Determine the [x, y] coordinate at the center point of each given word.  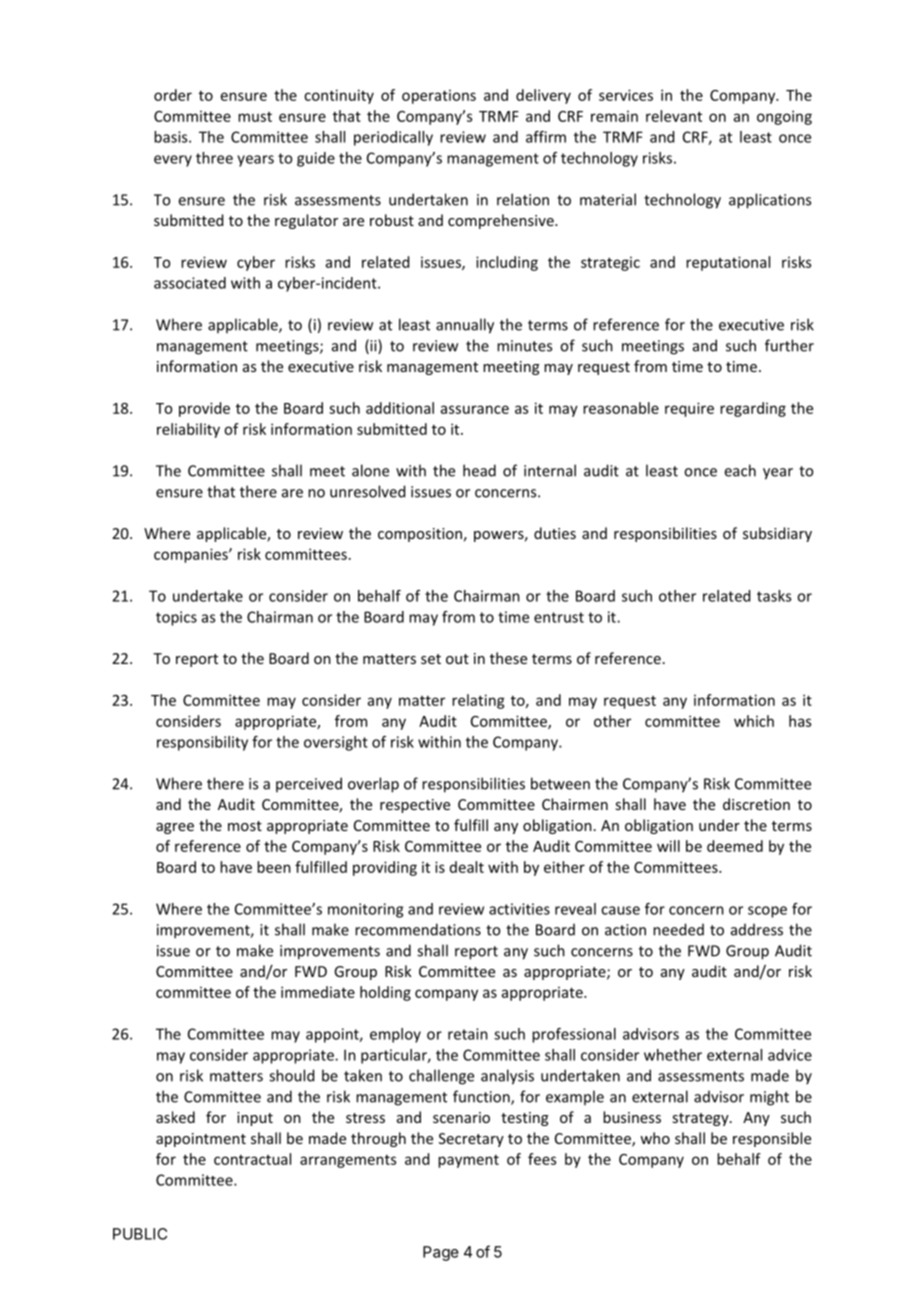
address [757, 930]
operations [439, 97]
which [754, 721]
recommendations [418, 929]
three [214, 158]
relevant [674, 116]
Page [441, 1253]
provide [204, 409]
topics [176, 618]
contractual [252, 1159]
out [457, 659]
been [274, 867]
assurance [475, 409]
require [689, 409]
